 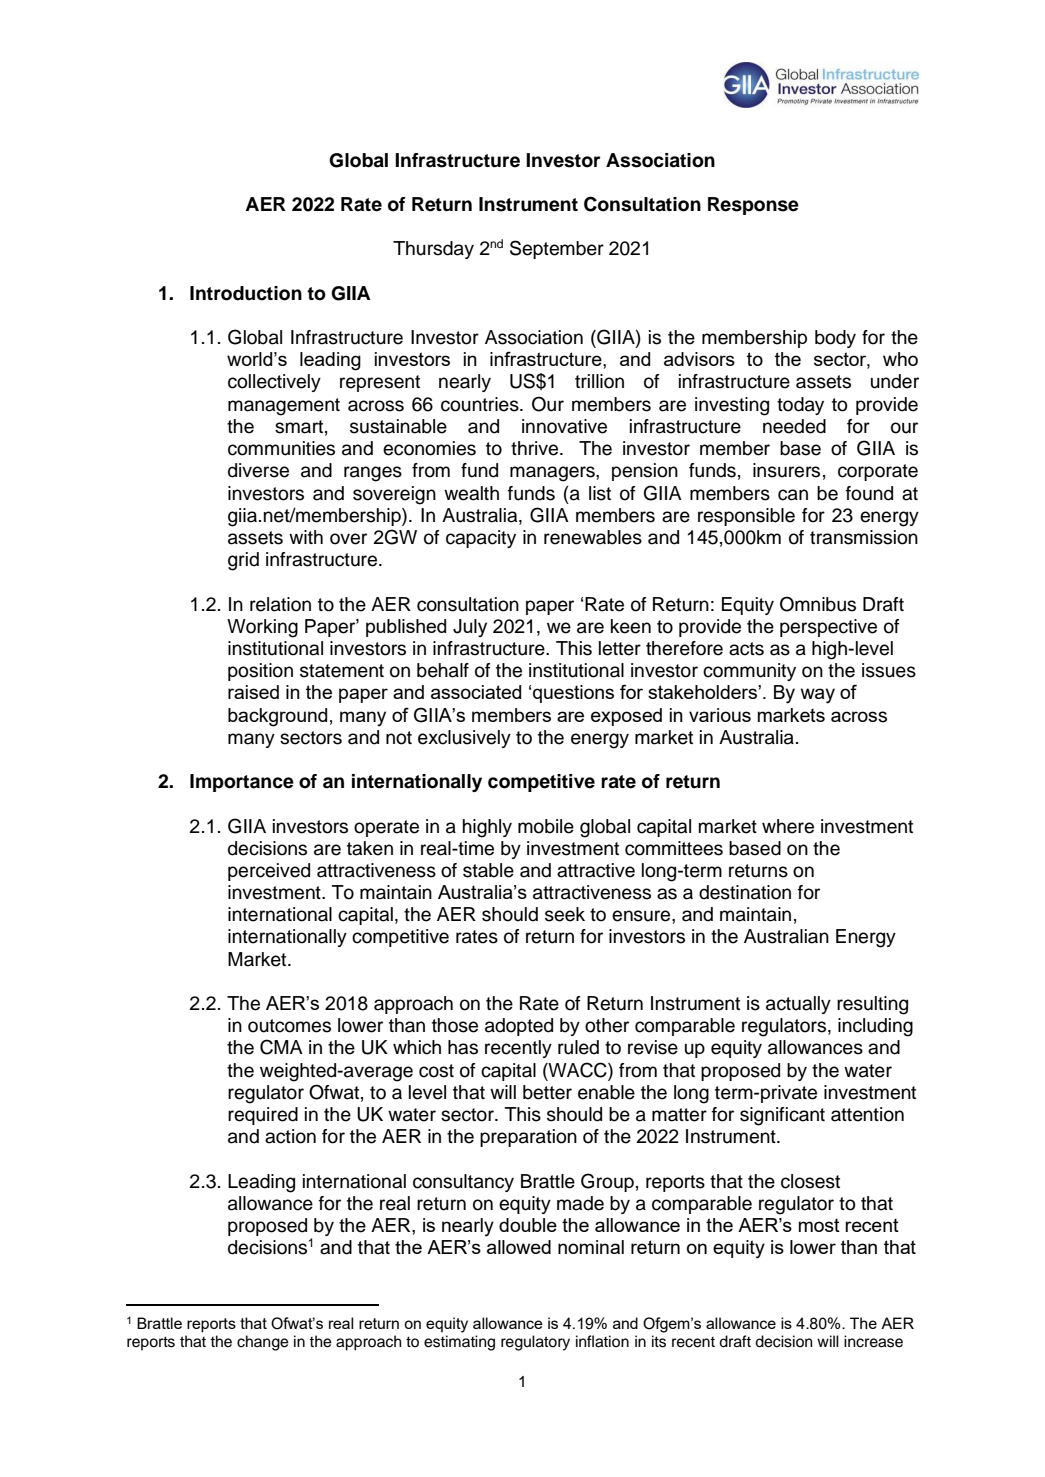 I want to click on Response, so click(x=753, y=206).
